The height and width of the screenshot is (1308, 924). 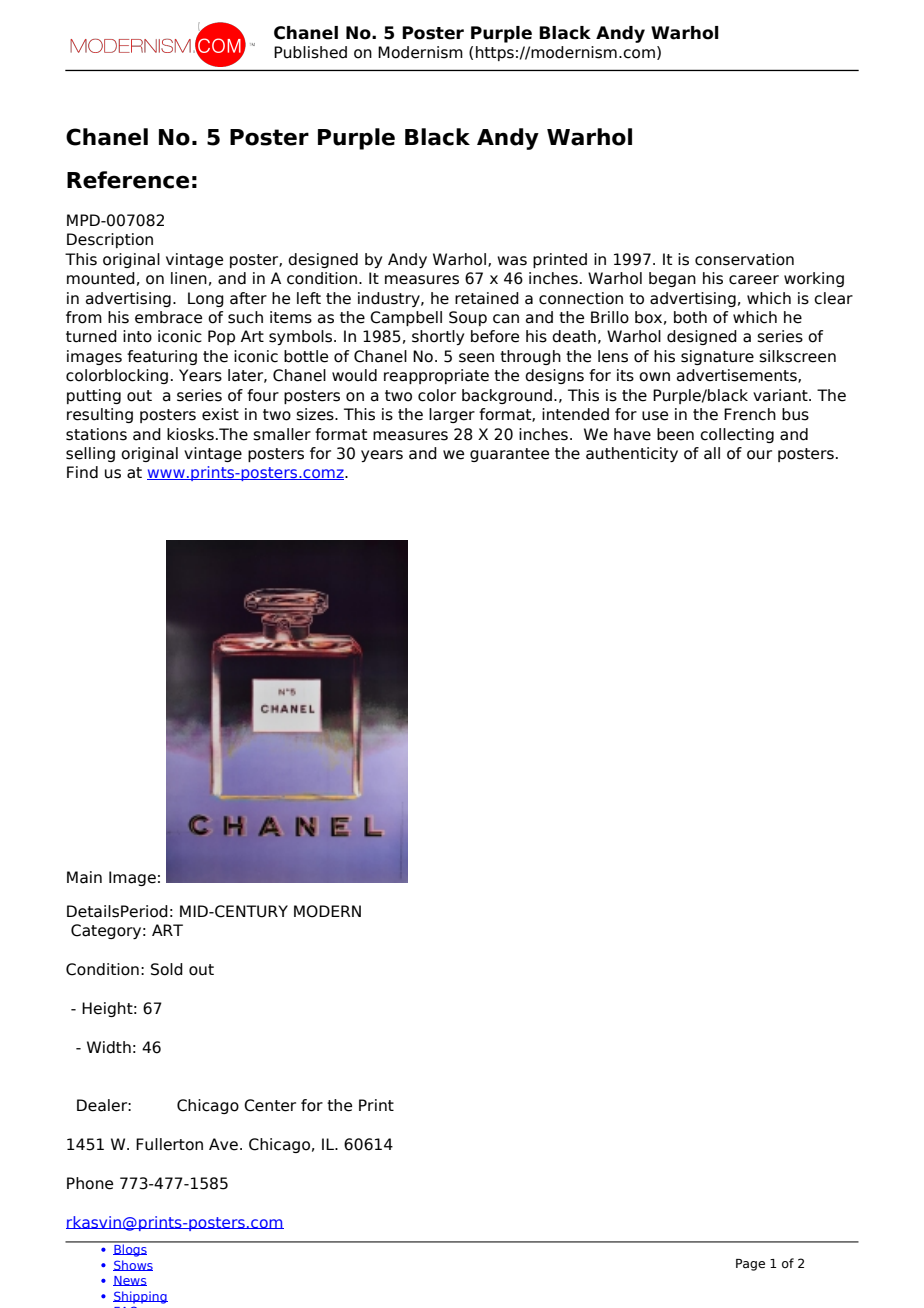 I want to click on Reference, so click(x=128, y=180).
